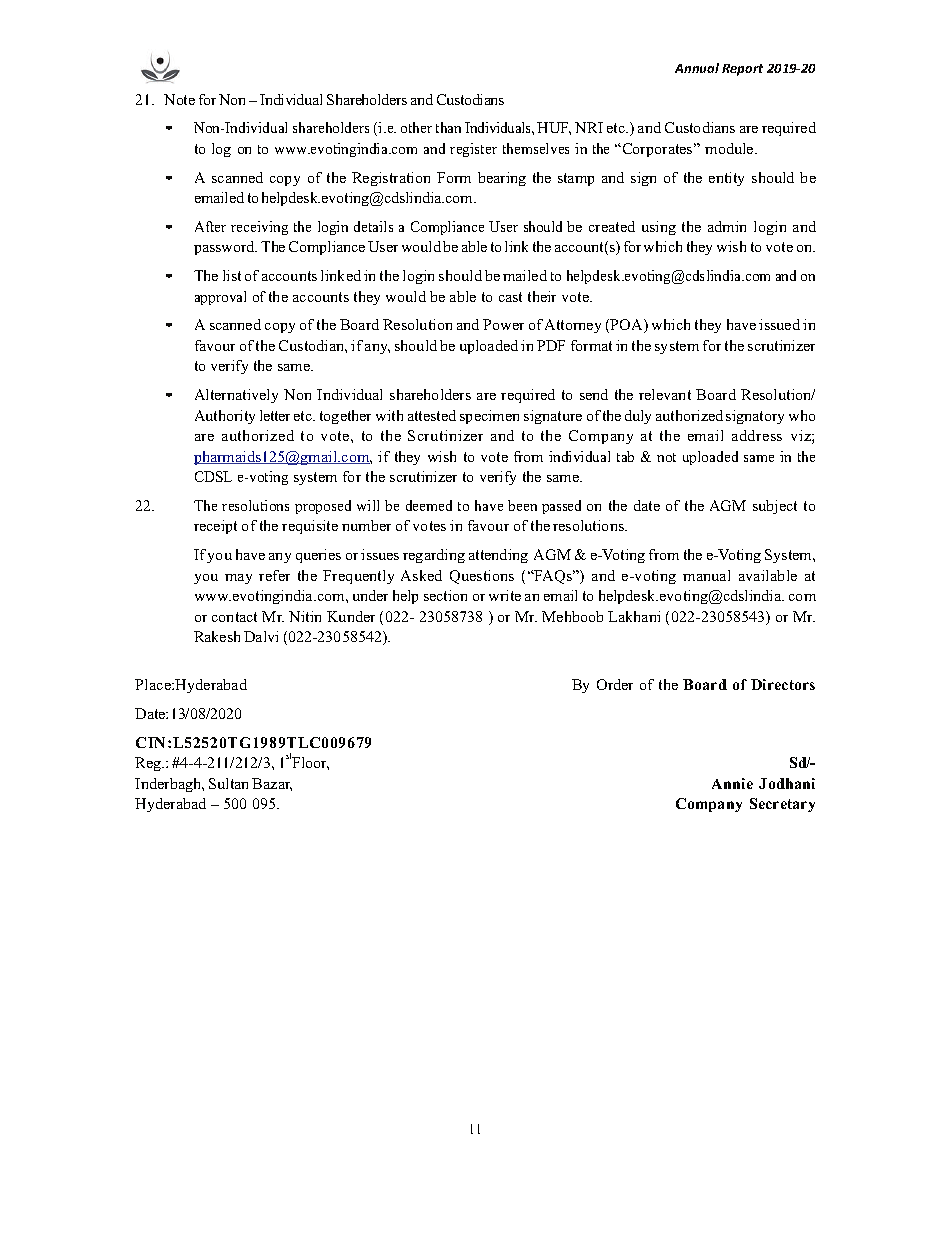 The height and width of the screenshot is (1233, 952). What do you see at coordinates (503, 324) in the screenshot?
I see `Power` at bounding box center [503, 324].
